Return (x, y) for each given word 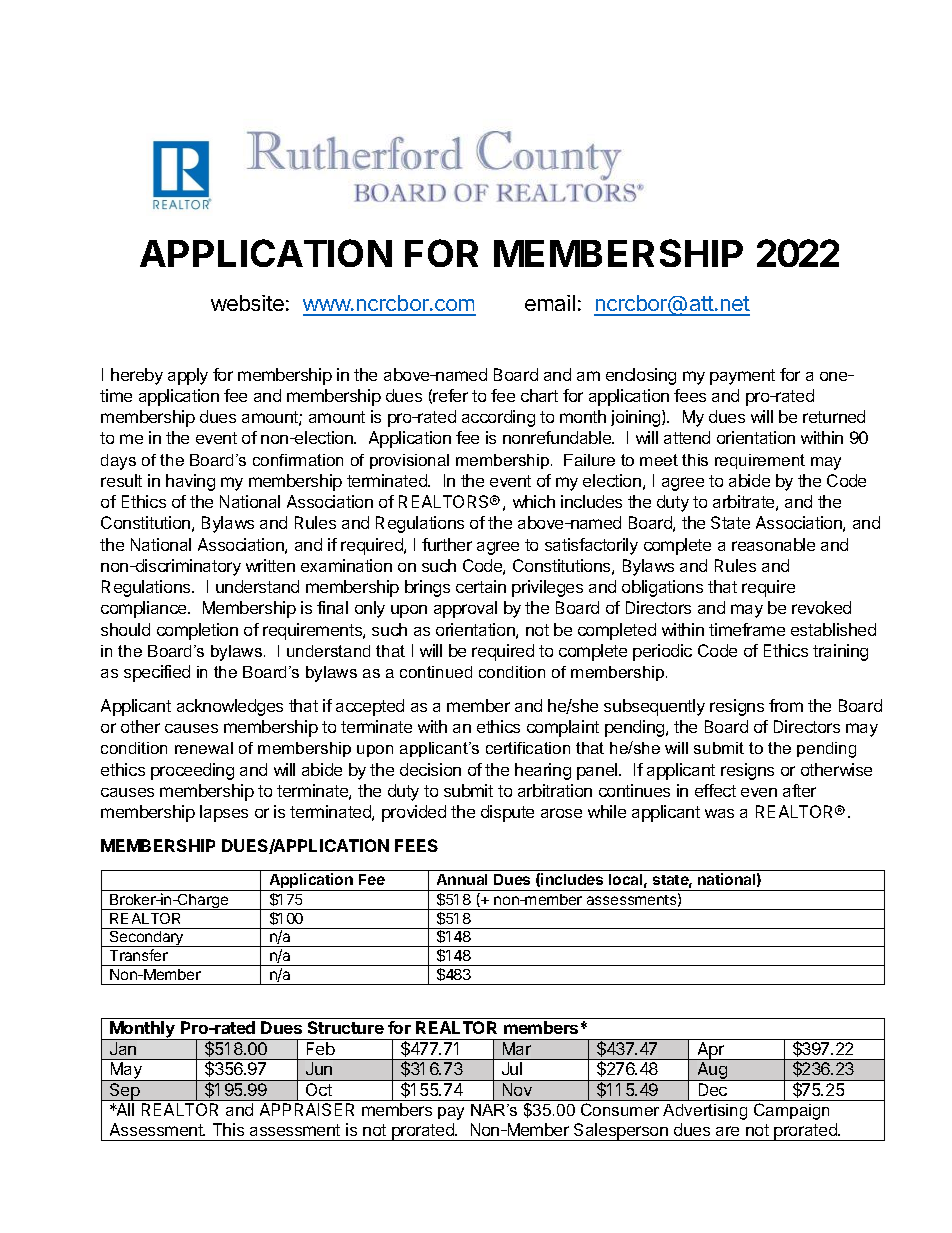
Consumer (620, 1109)
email (550, 303)
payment (742, 377)
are (727, 1131)
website (247, 303)
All (124, 1109)
